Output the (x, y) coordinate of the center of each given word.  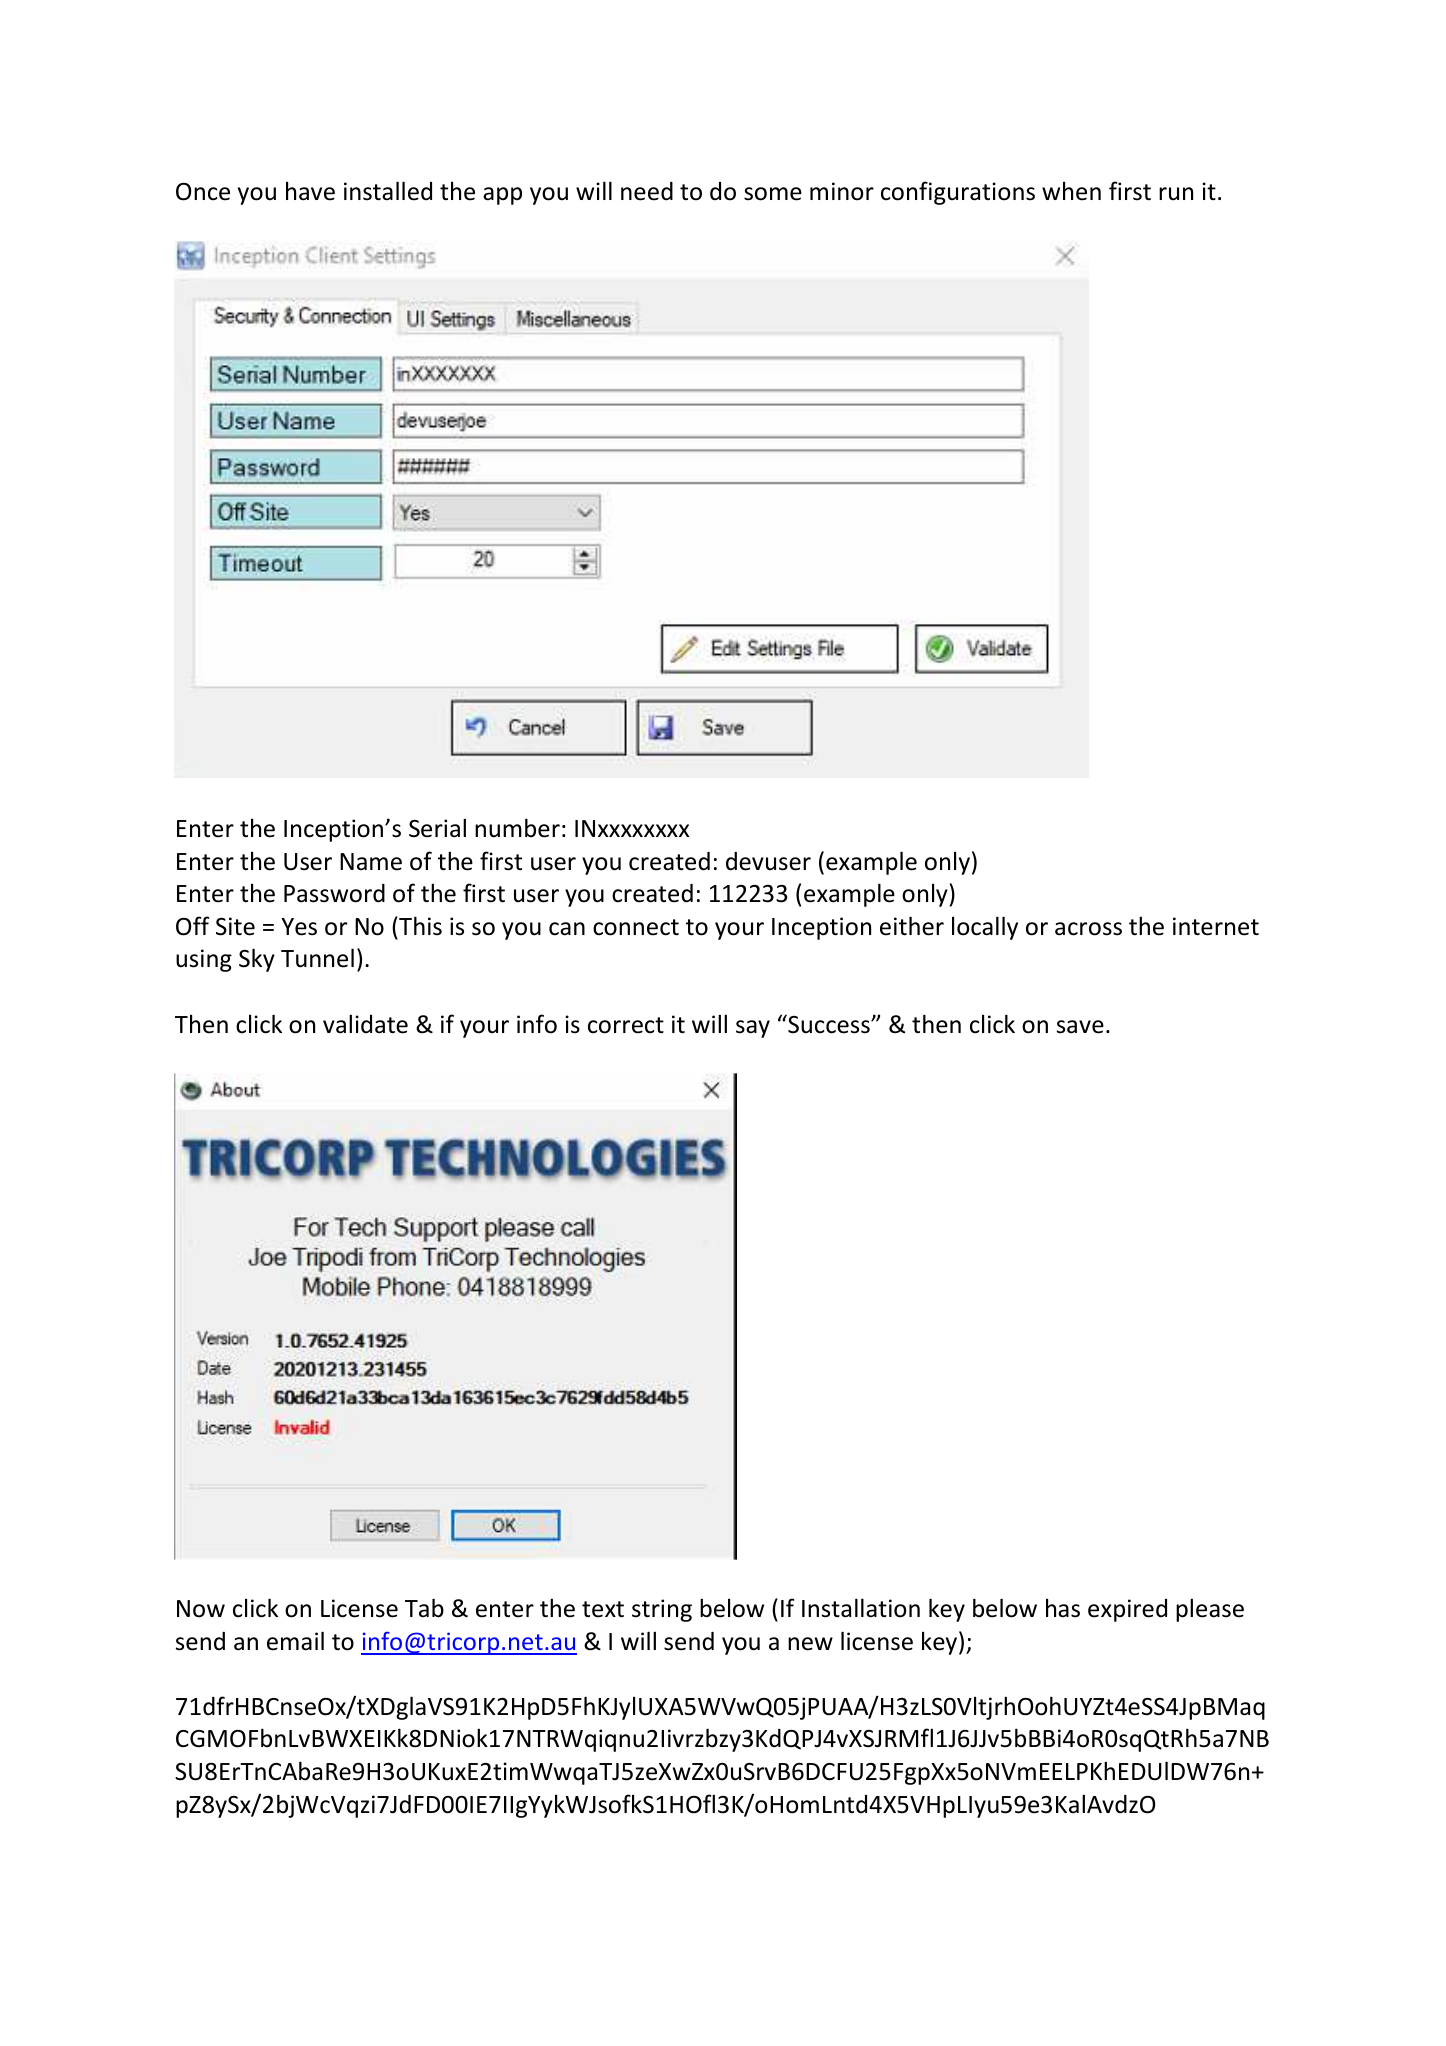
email (295, 1641)
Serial (437, 828)
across (1088, 929)
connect (636, 927)
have (310, 191)
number (517, 828)
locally (985, 928)
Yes (299, 927)
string (662, 1610)
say (753, 1029)
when (1071, 191)
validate (365, 1024)
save (1080, 1027)
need (647, 191)
